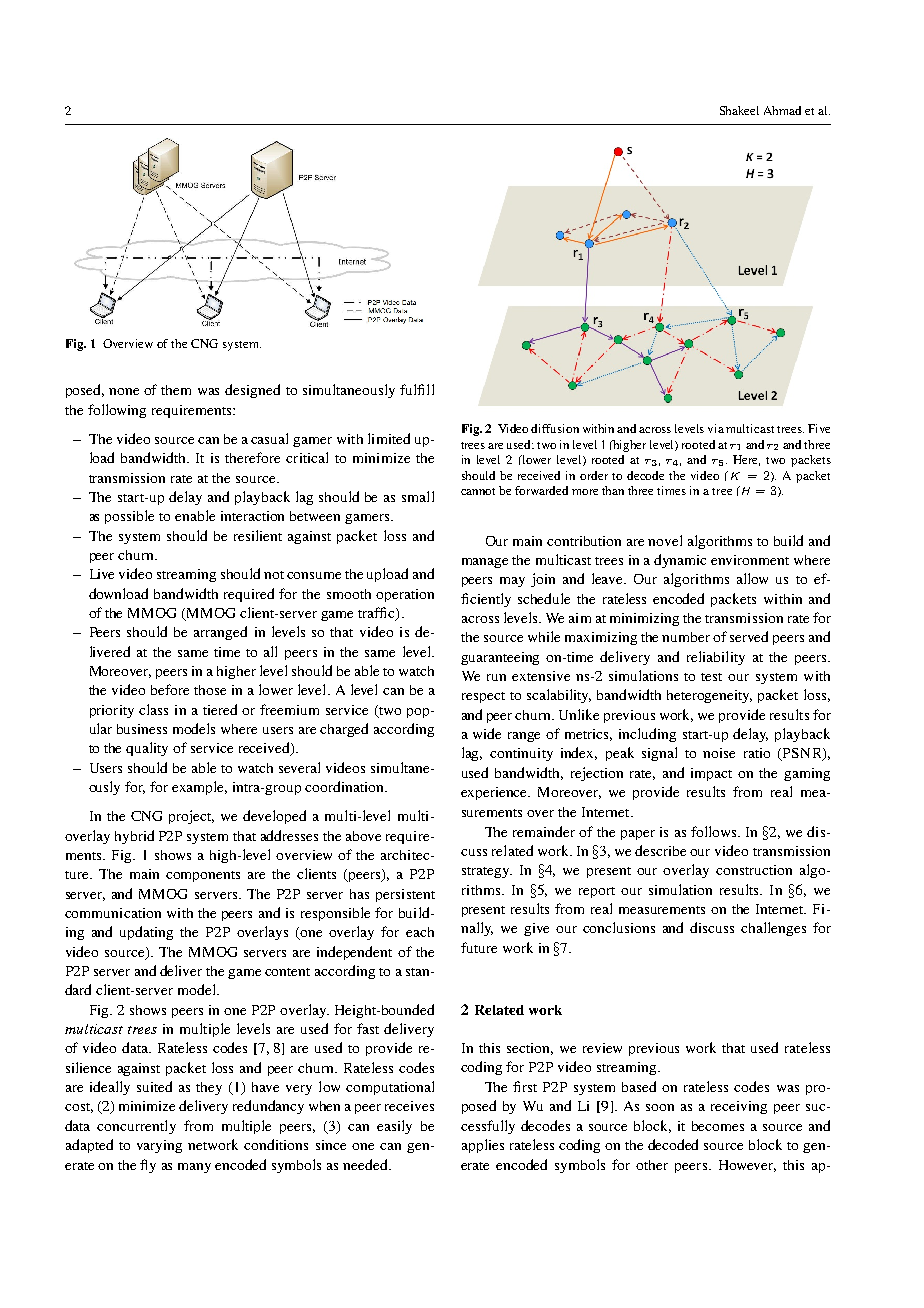 This screenshot has height=1308, width=924. Describe the element at coordinates (146, 933) in the screenshot. I see `updating` at that location.
